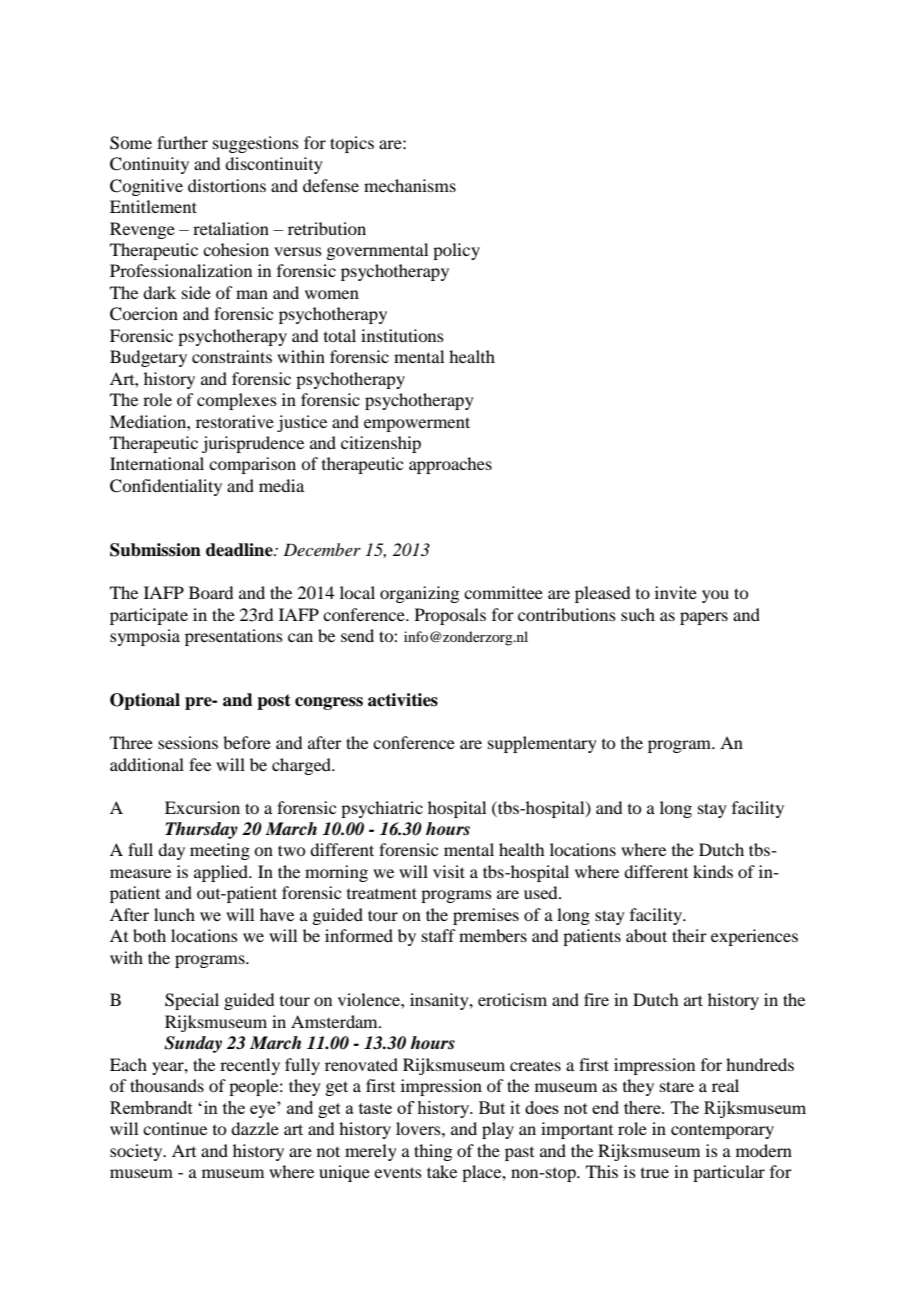  I want to click on empowerment, so click(417, 424).
